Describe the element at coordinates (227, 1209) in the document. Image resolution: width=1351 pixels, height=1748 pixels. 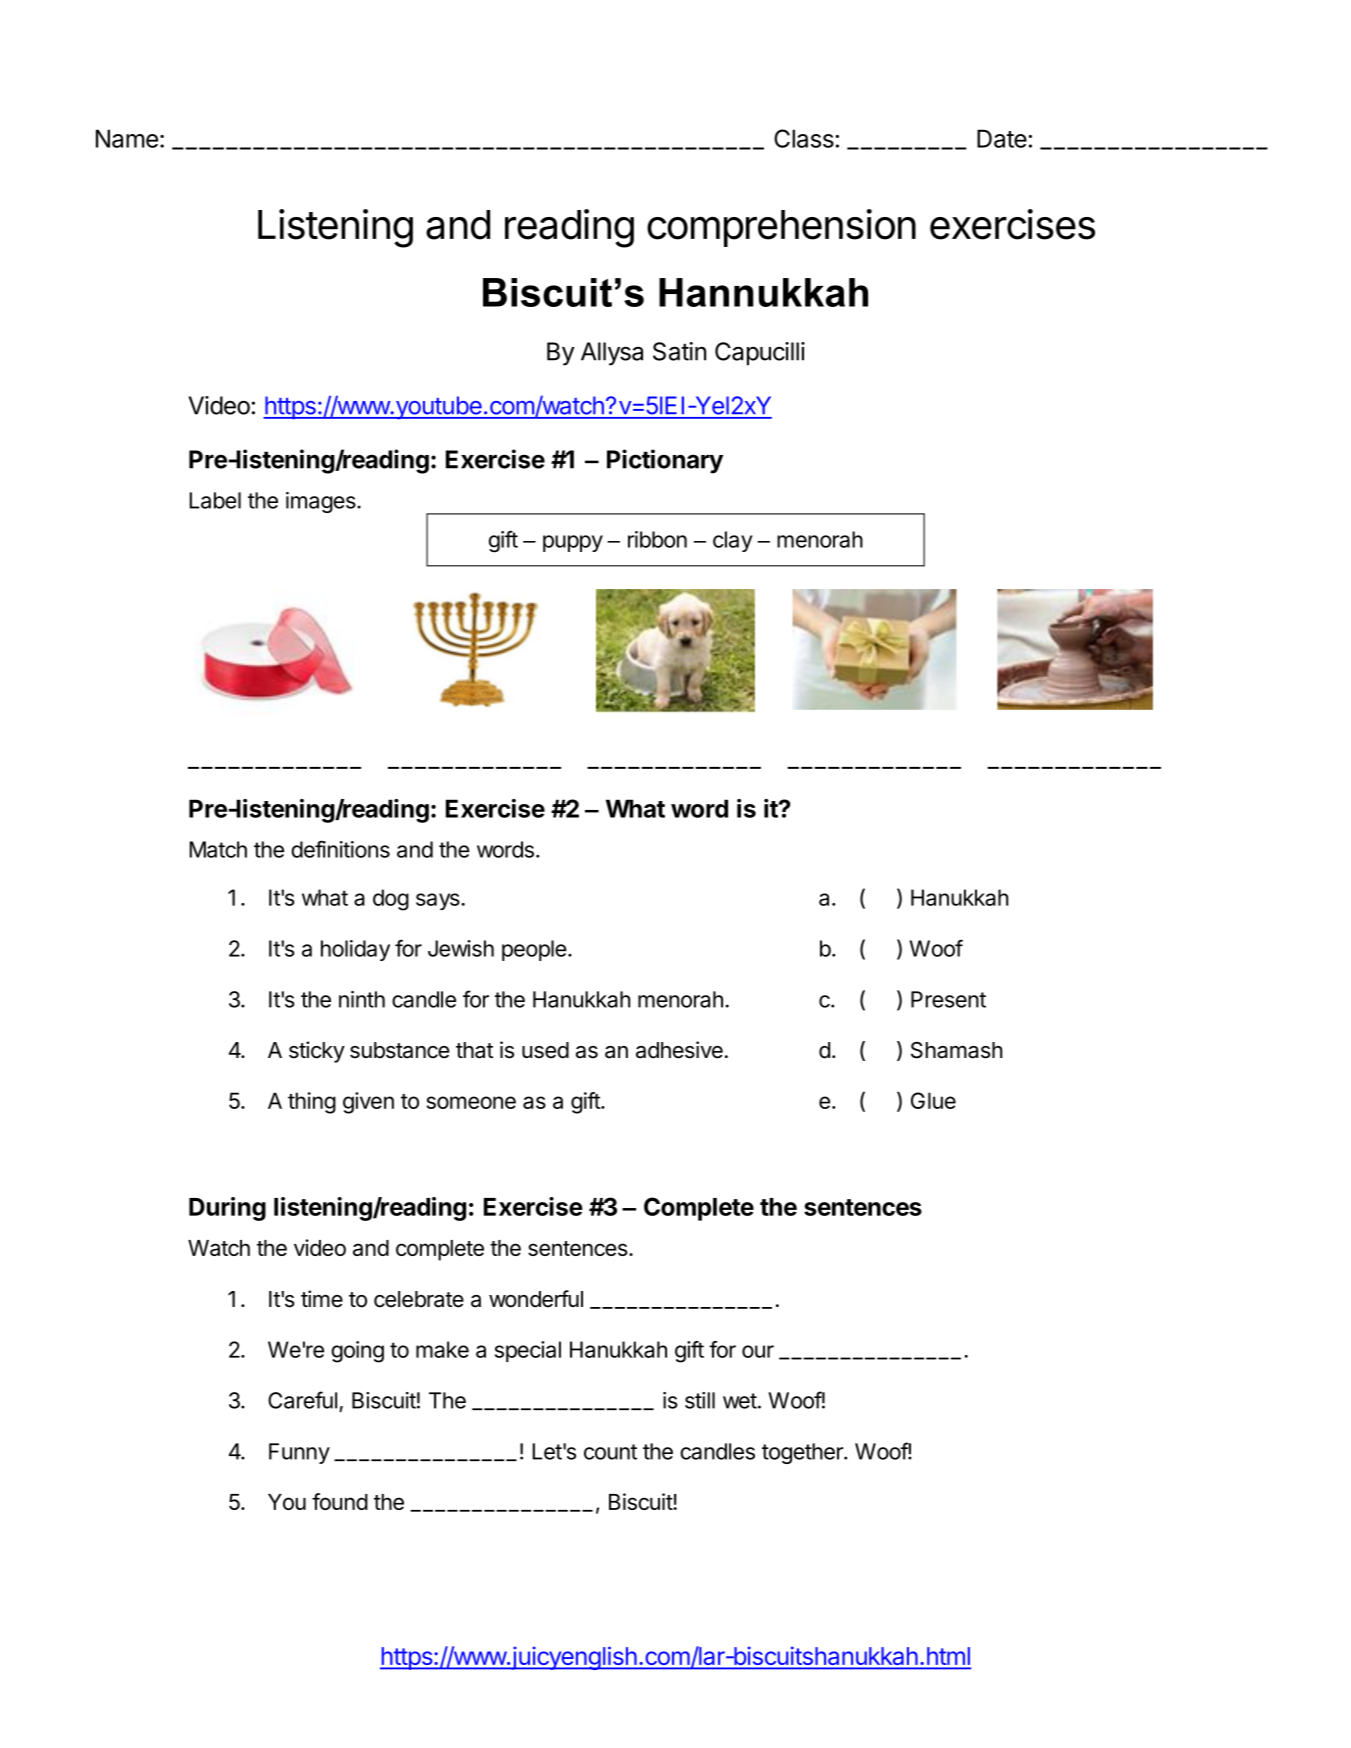
I see `During` at that location.
